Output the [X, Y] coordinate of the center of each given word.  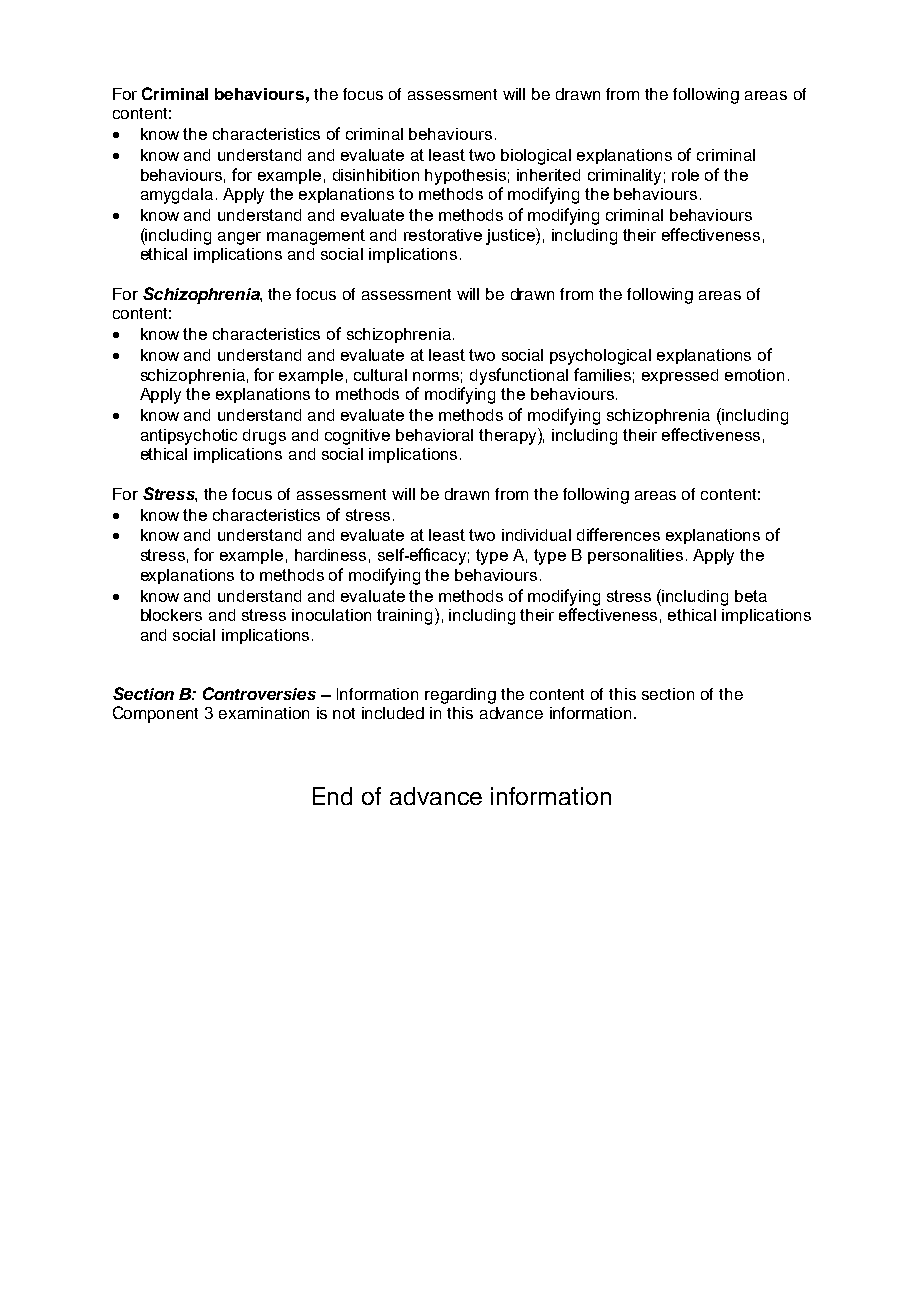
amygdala [177, 196]
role [685, 175]
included [393, 713]
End [332, 796]
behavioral [434, 435]
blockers [171, 615]
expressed [680, 376]
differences [618, 534]
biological [536, 157]
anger [239, 238]
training [404, 617]
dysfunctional [519, 376]
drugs [264, 437]
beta [751, 596]
